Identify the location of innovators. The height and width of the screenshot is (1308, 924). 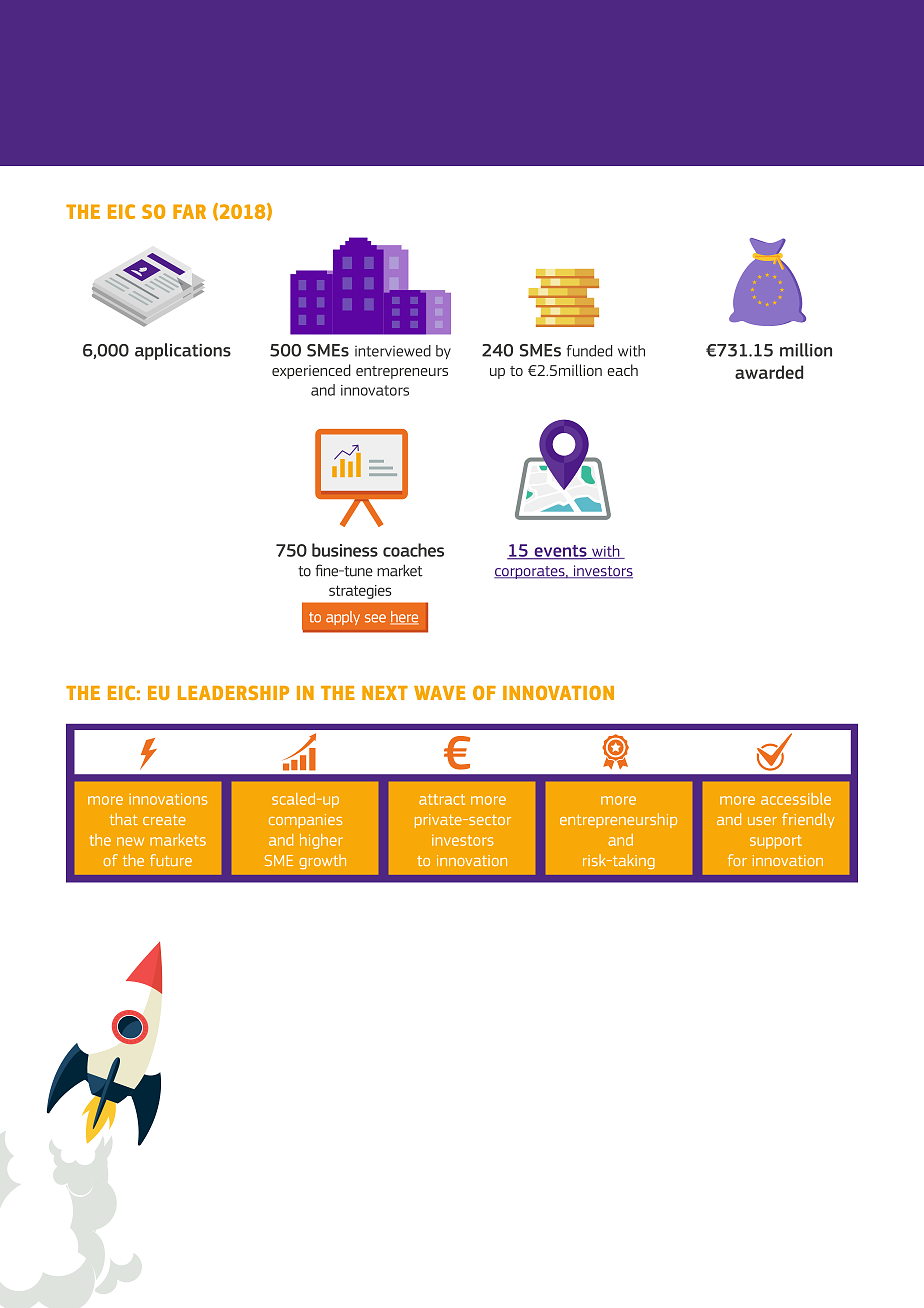
(375, 390).
